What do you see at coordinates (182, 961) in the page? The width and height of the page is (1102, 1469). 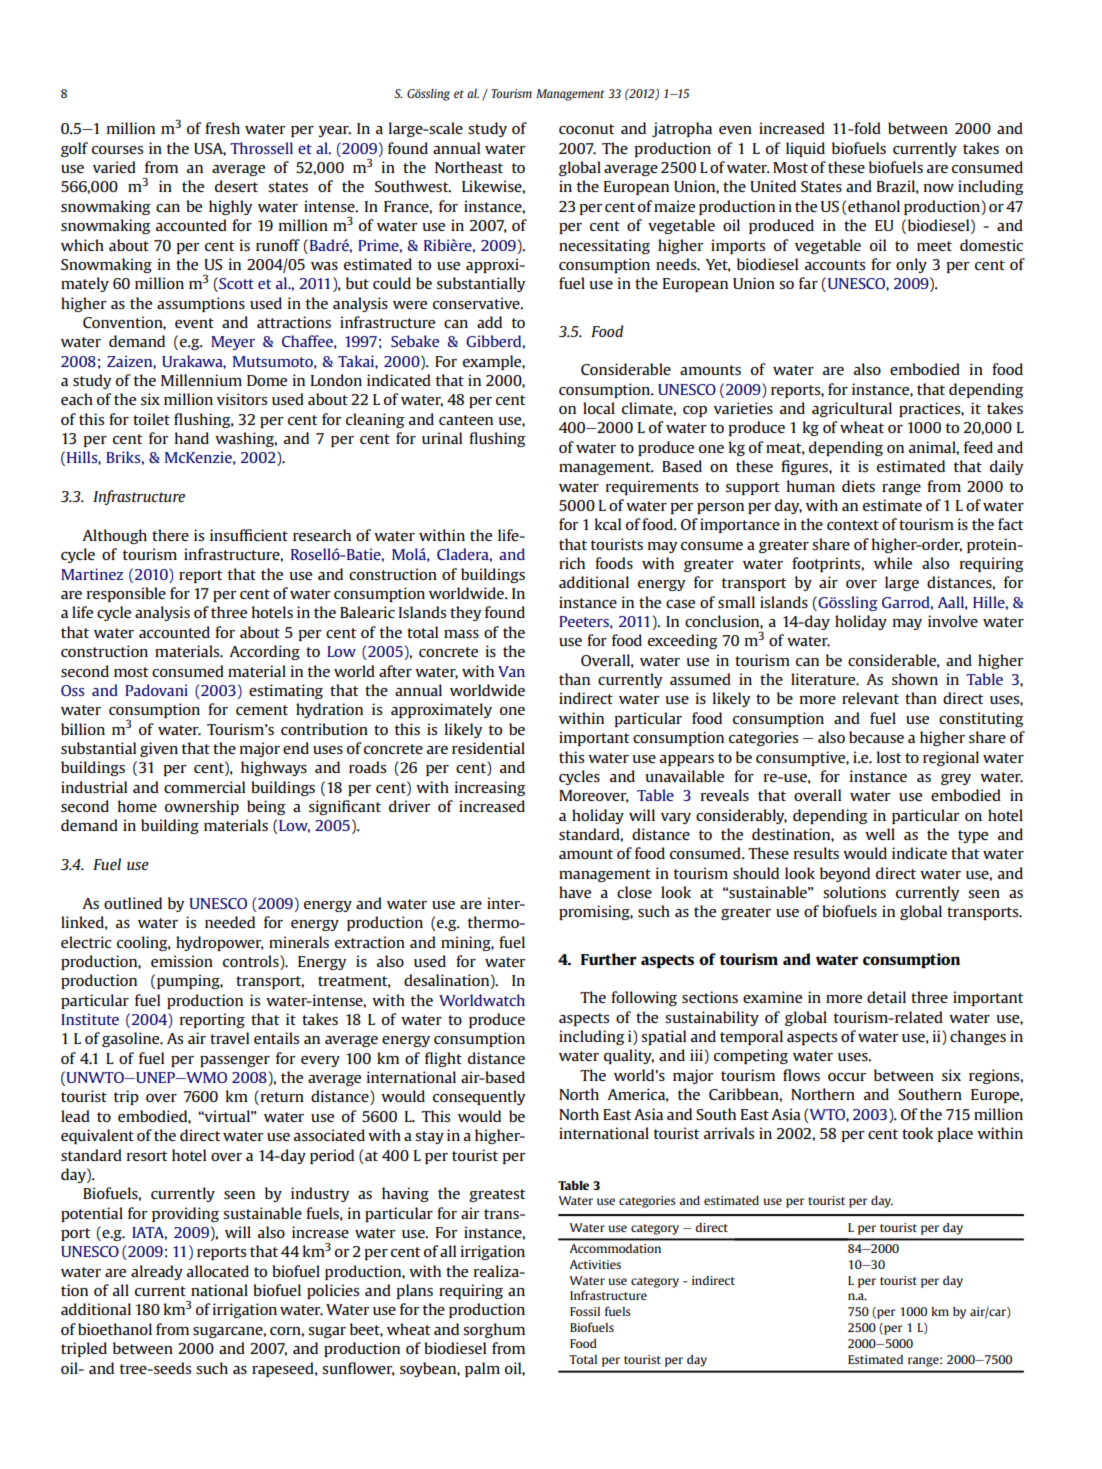 I see `emission` at bounding box center [182, 961].
